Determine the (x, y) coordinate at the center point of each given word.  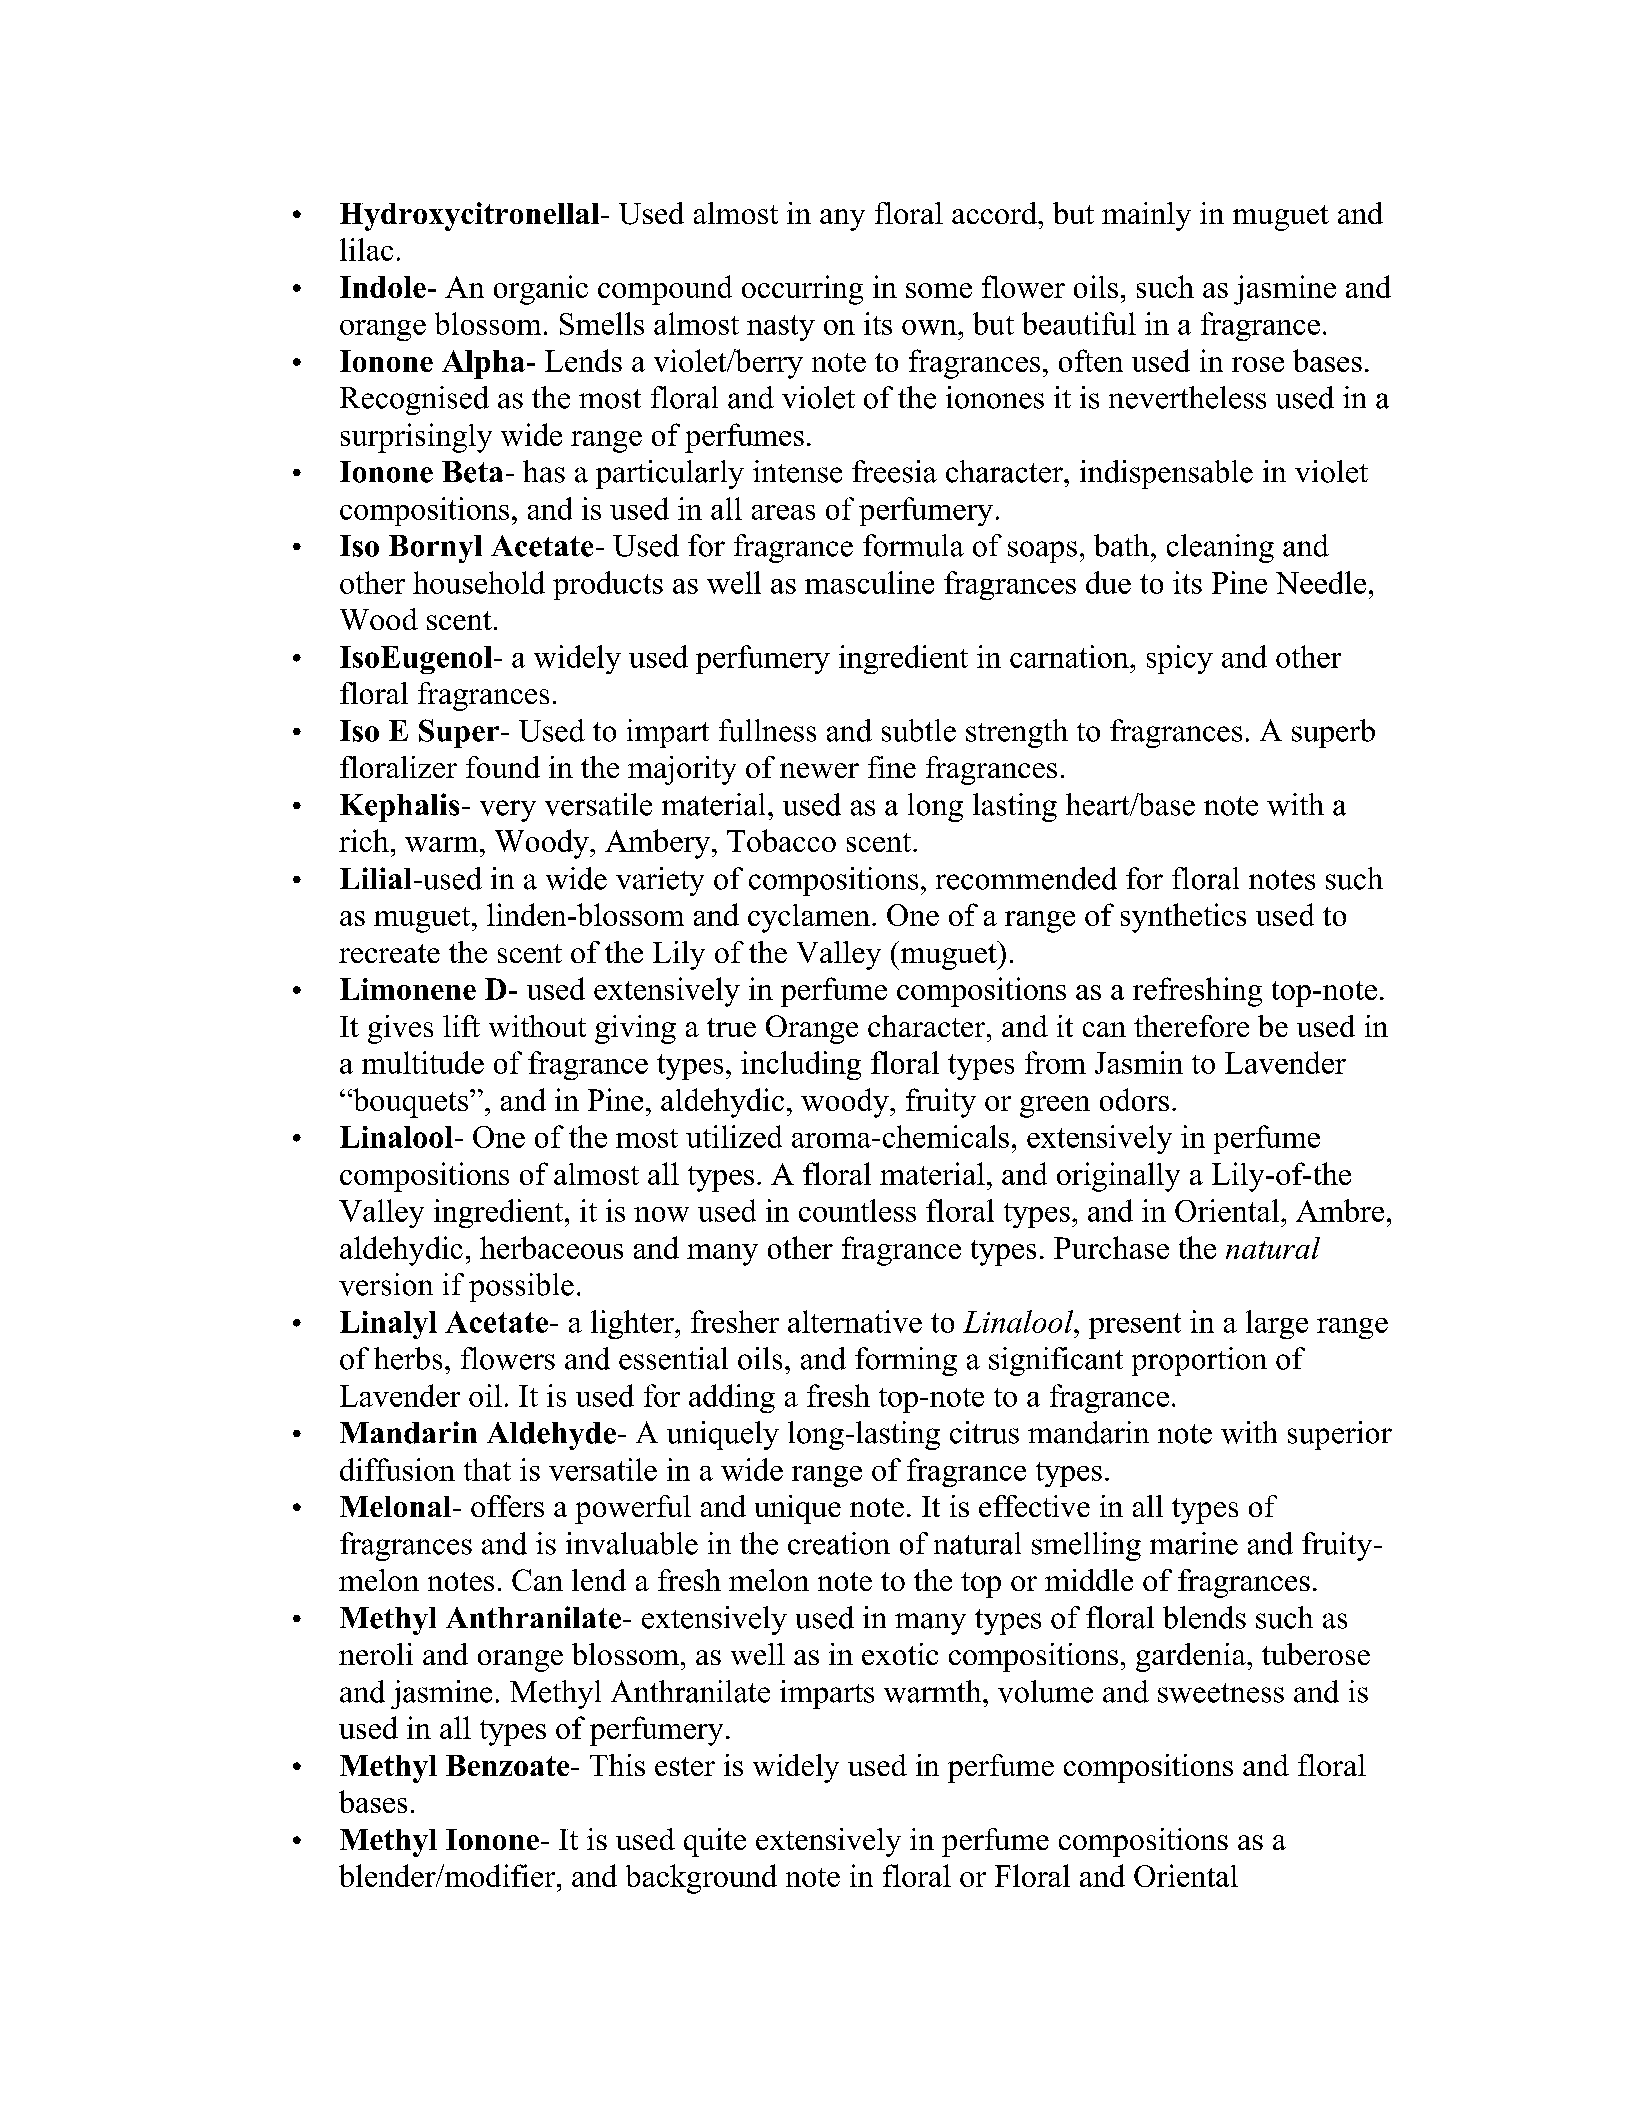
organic (541, 290)
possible (521, 1287)
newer (819, 770)
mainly (1146, 216)
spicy (1180, 659)
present (1135, 1326)
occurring (802, 290)
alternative (855, 1321)
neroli (376, 1654)
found (503, 767)
